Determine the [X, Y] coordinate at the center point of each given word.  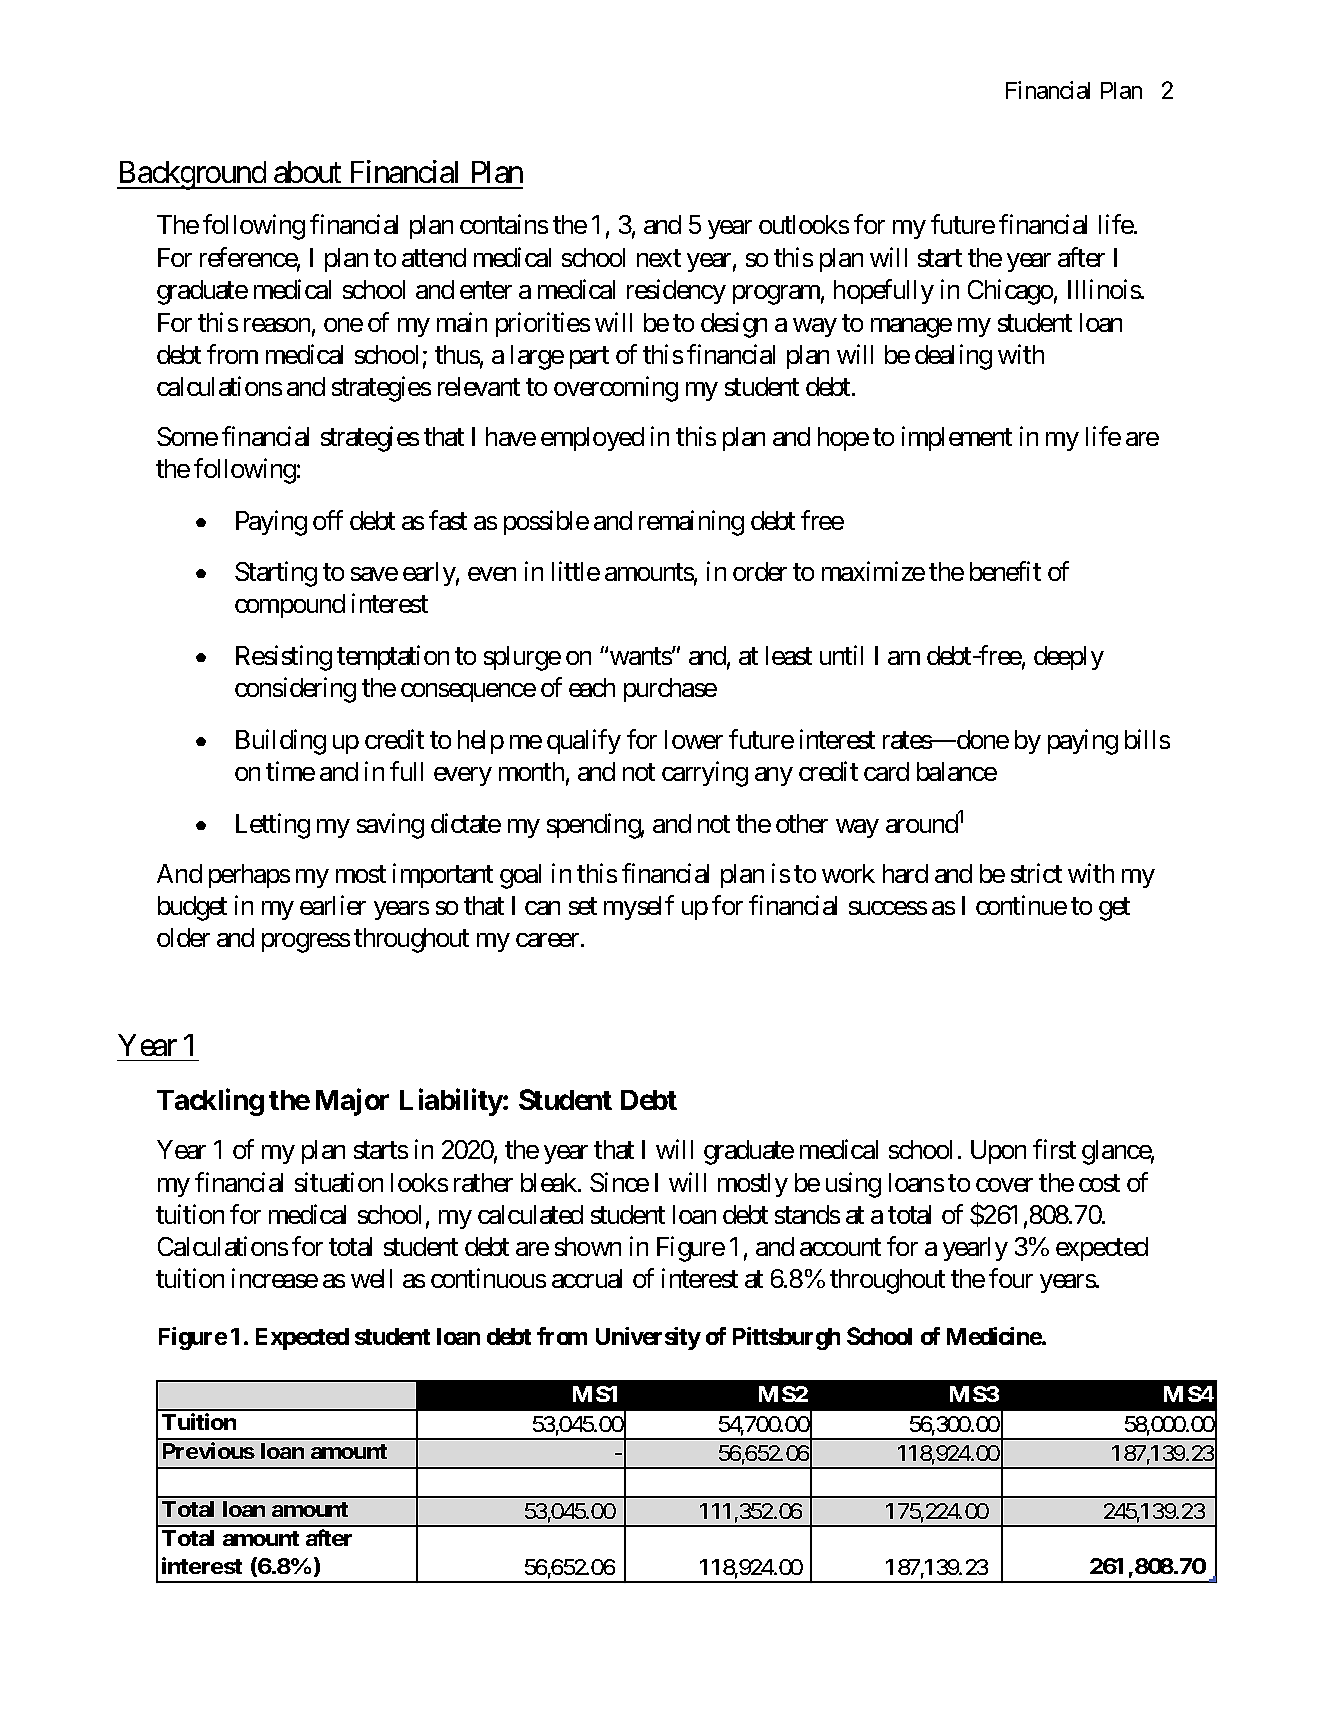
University [648, 1338]
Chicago [1010, 292]
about [307, 172]
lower [694, 739]
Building [281, 742]
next [659, 258]
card [886, 771]
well [371, 1278]
